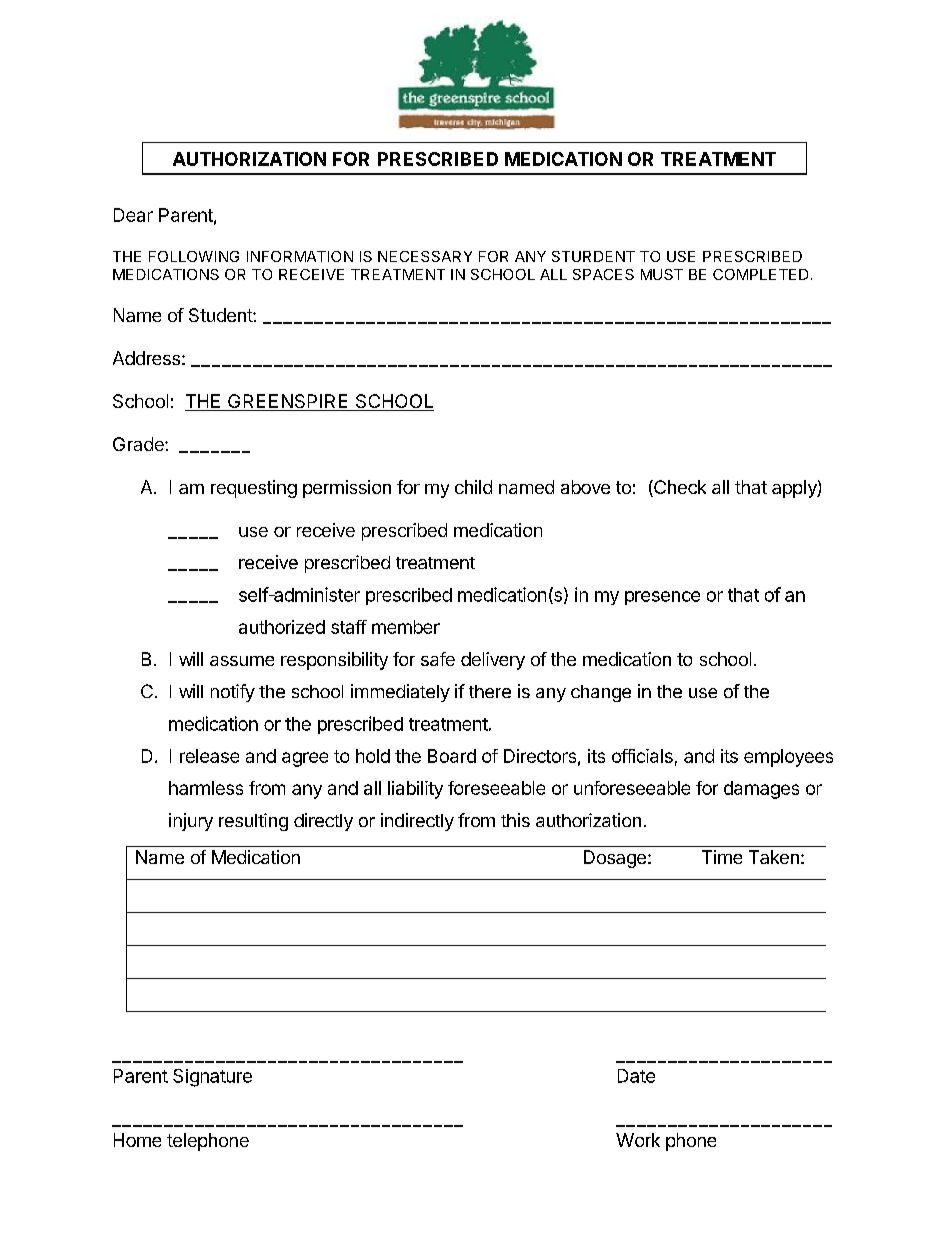 The height and width of the screenshot is (1233, 952). What do you see at coordinates (425, 256) in the screenshot?
I see `NECESSARY` at bounding box center [425, 256].
